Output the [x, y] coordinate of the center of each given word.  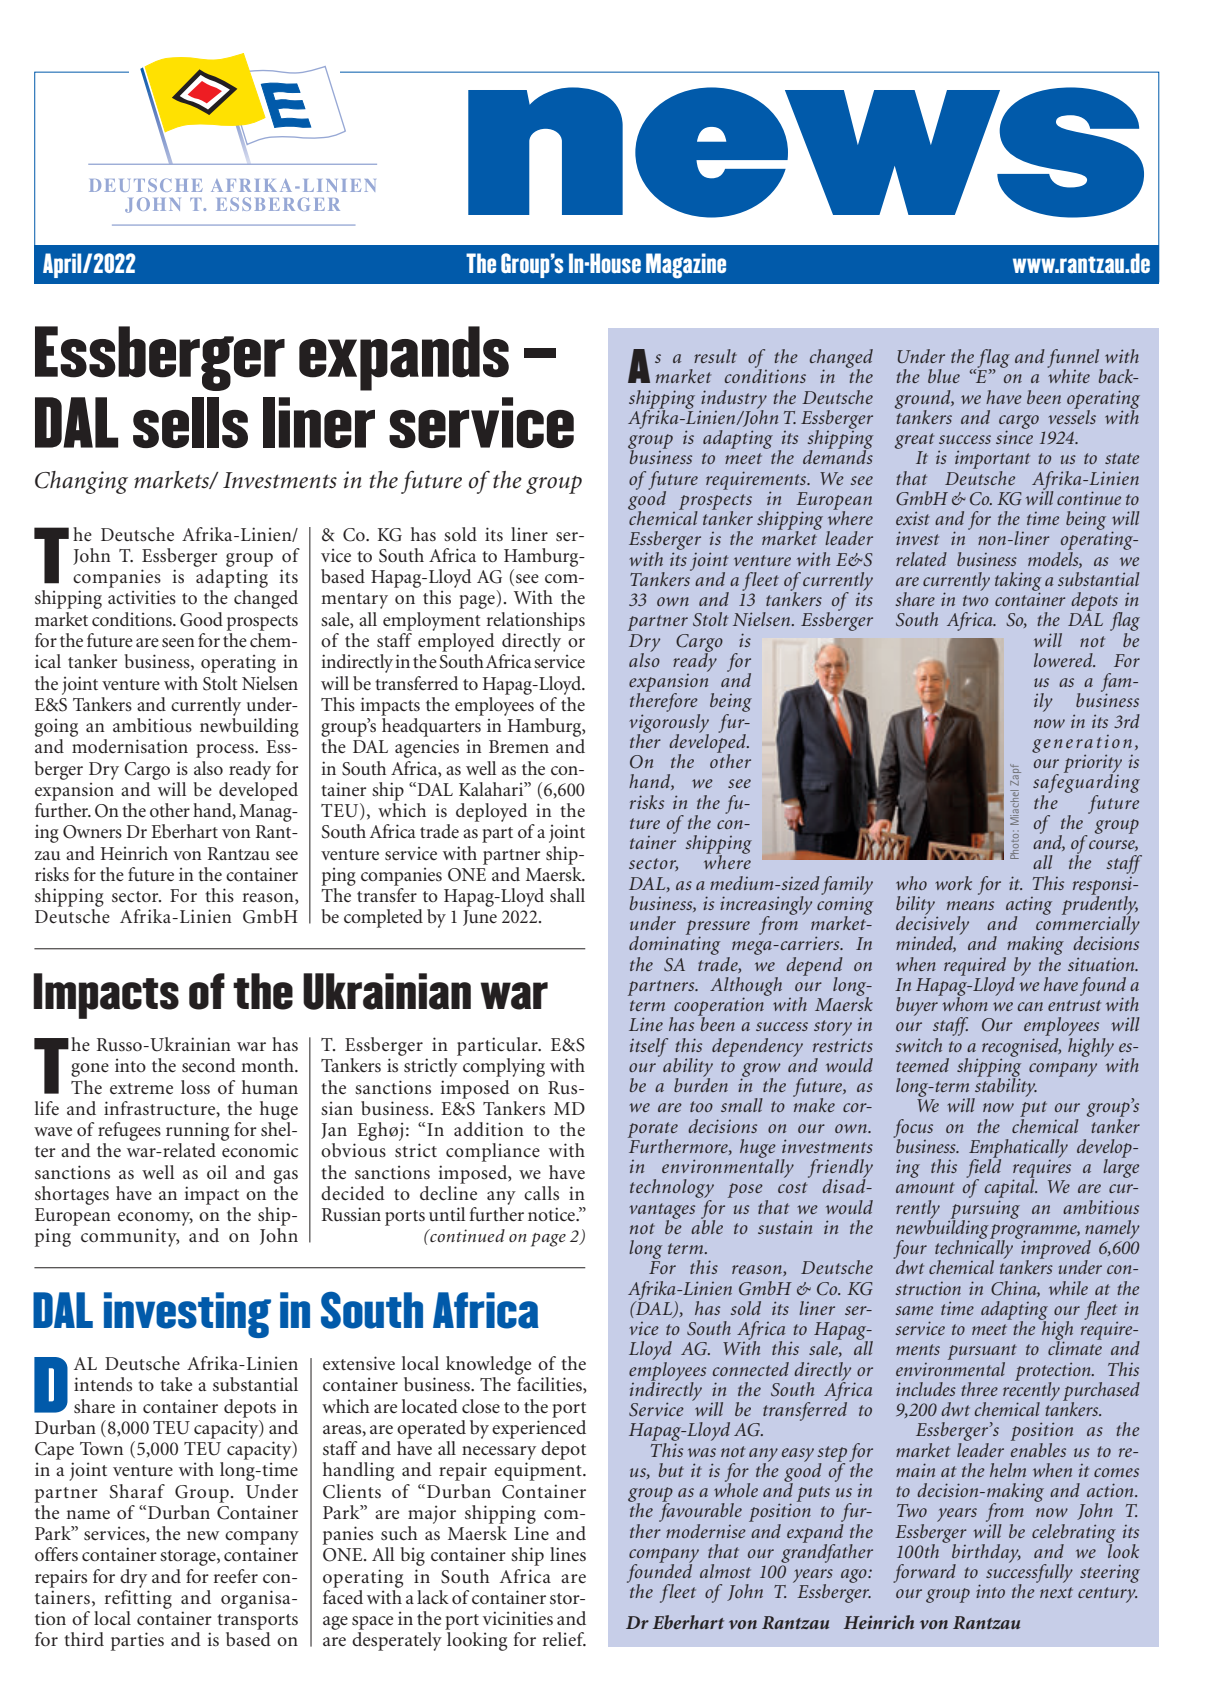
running [197, 1131]
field [983, 1168]
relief [564, 1639]
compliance [493, 1152]
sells [190, 422]
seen [178, 642]
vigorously [669, 723]
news [806, 152]
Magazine [686, 266]
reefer [236, 1576]
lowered [1064, 660]
